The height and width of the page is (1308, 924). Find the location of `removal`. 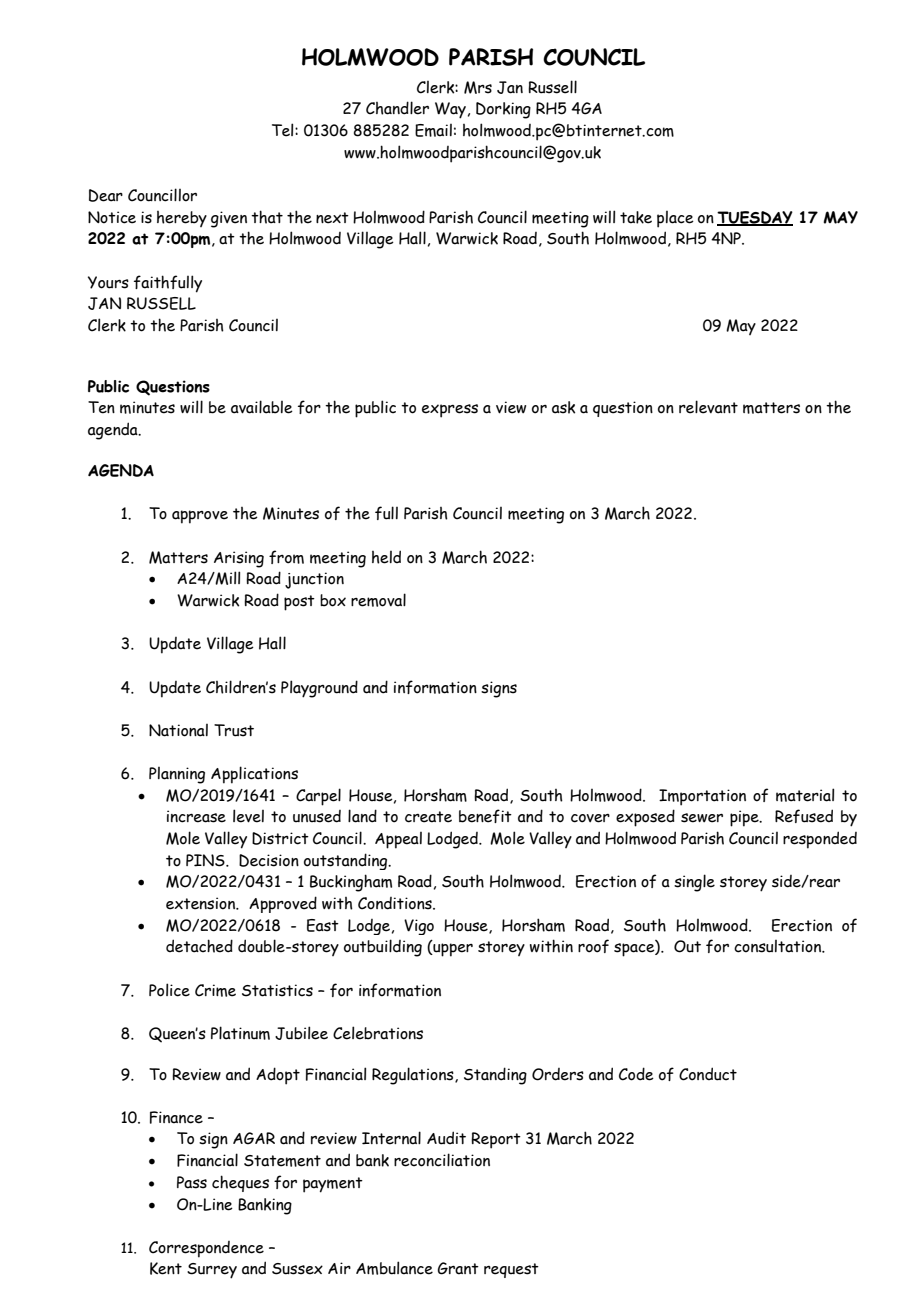

removal is located at coordinates (378, 600).
